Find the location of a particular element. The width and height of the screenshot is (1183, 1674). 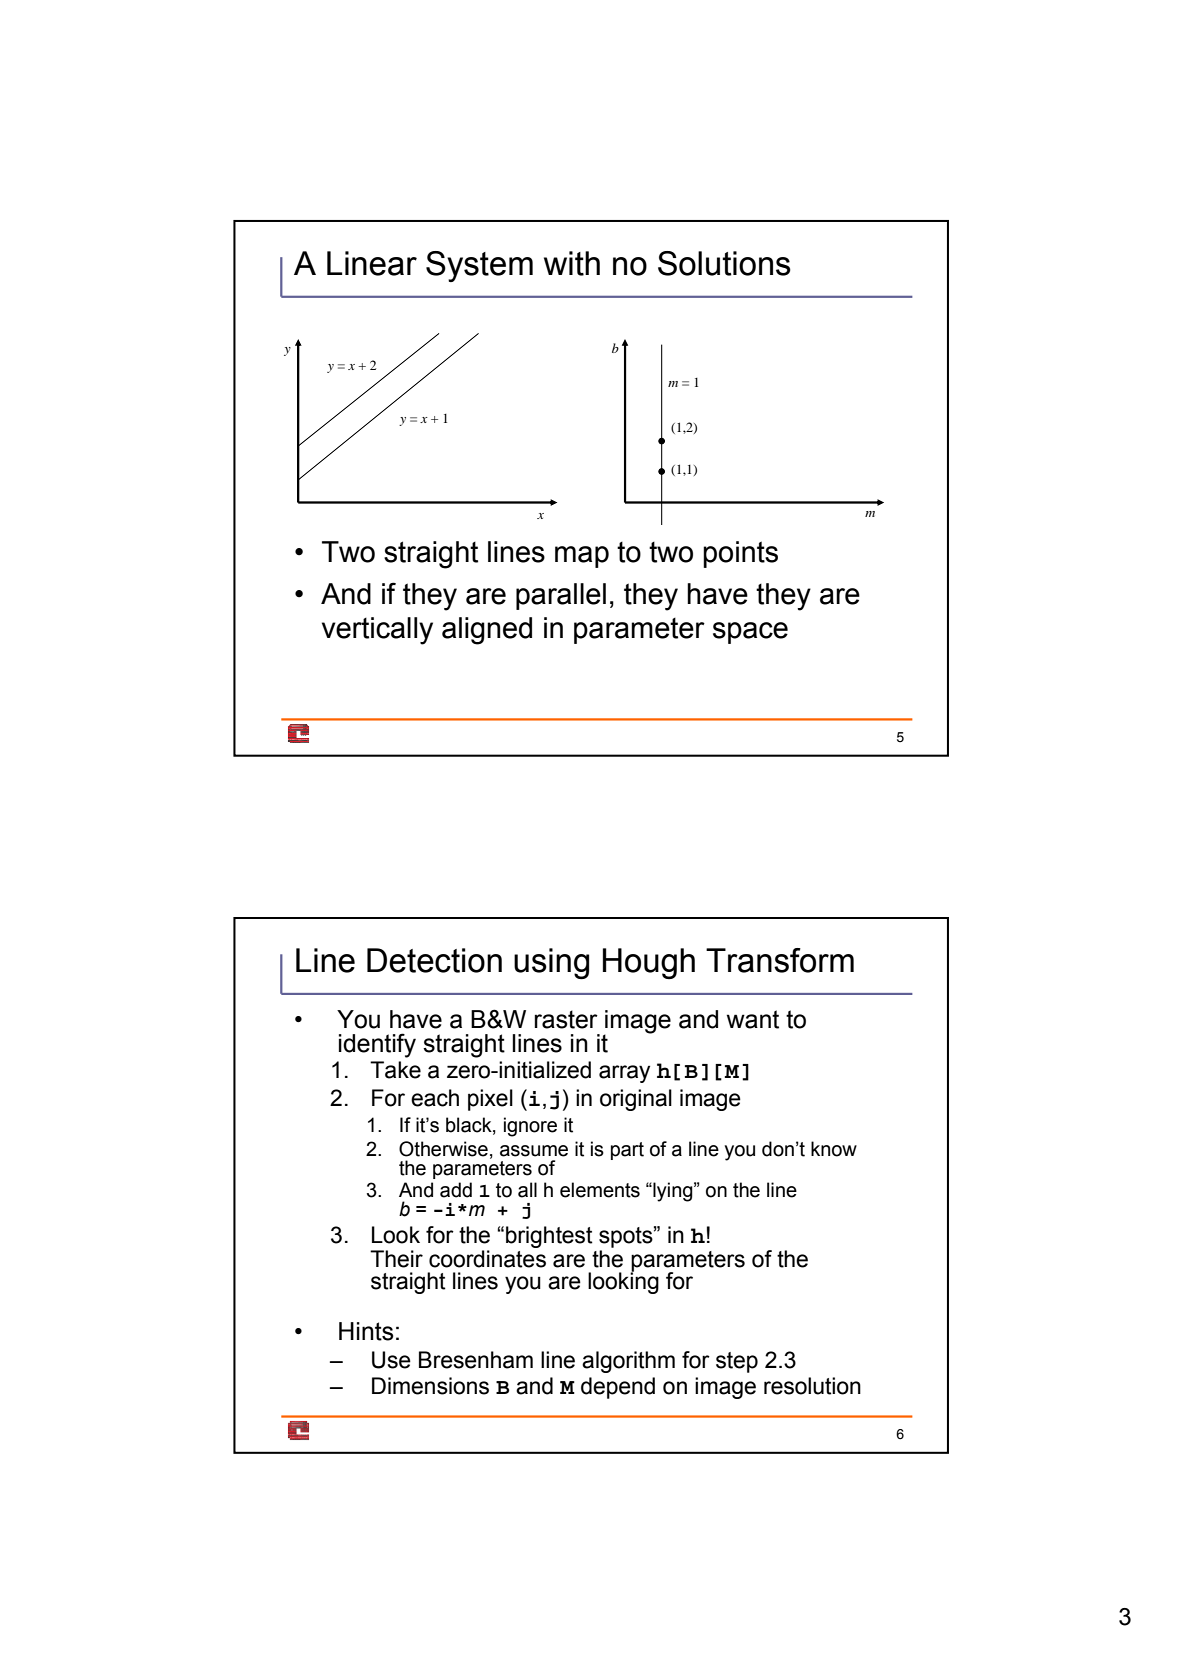

algorithm is located at coordinates (628, 1362).
